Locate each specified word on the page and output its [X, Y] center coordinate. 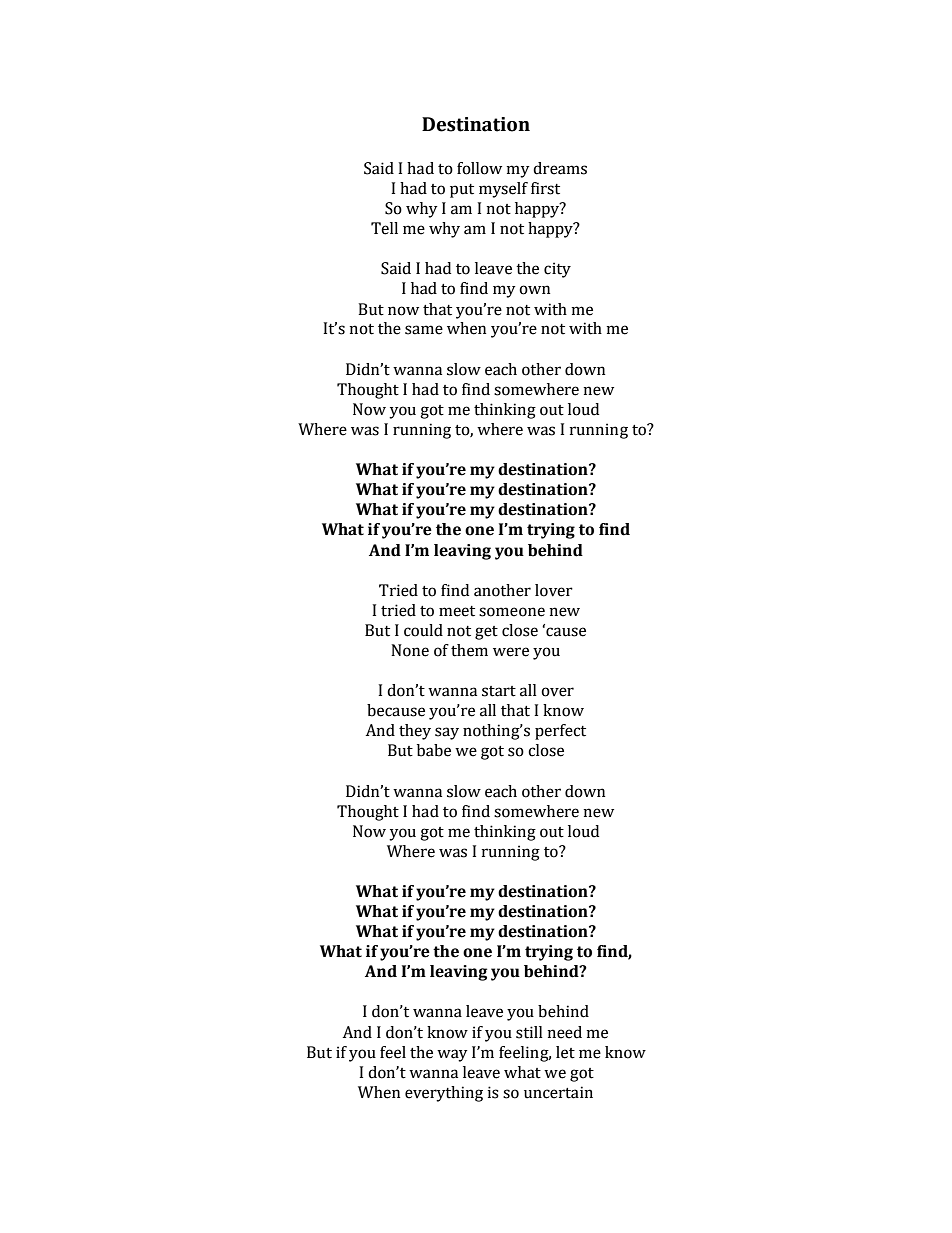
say [447, 733]
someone [512, 612]
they [415, 732]
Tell [384, 228]
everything [444, 1094]
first [545, 188]
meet [457, 611]
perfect [560, 732]
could [423, 630]
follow [479, 168]
